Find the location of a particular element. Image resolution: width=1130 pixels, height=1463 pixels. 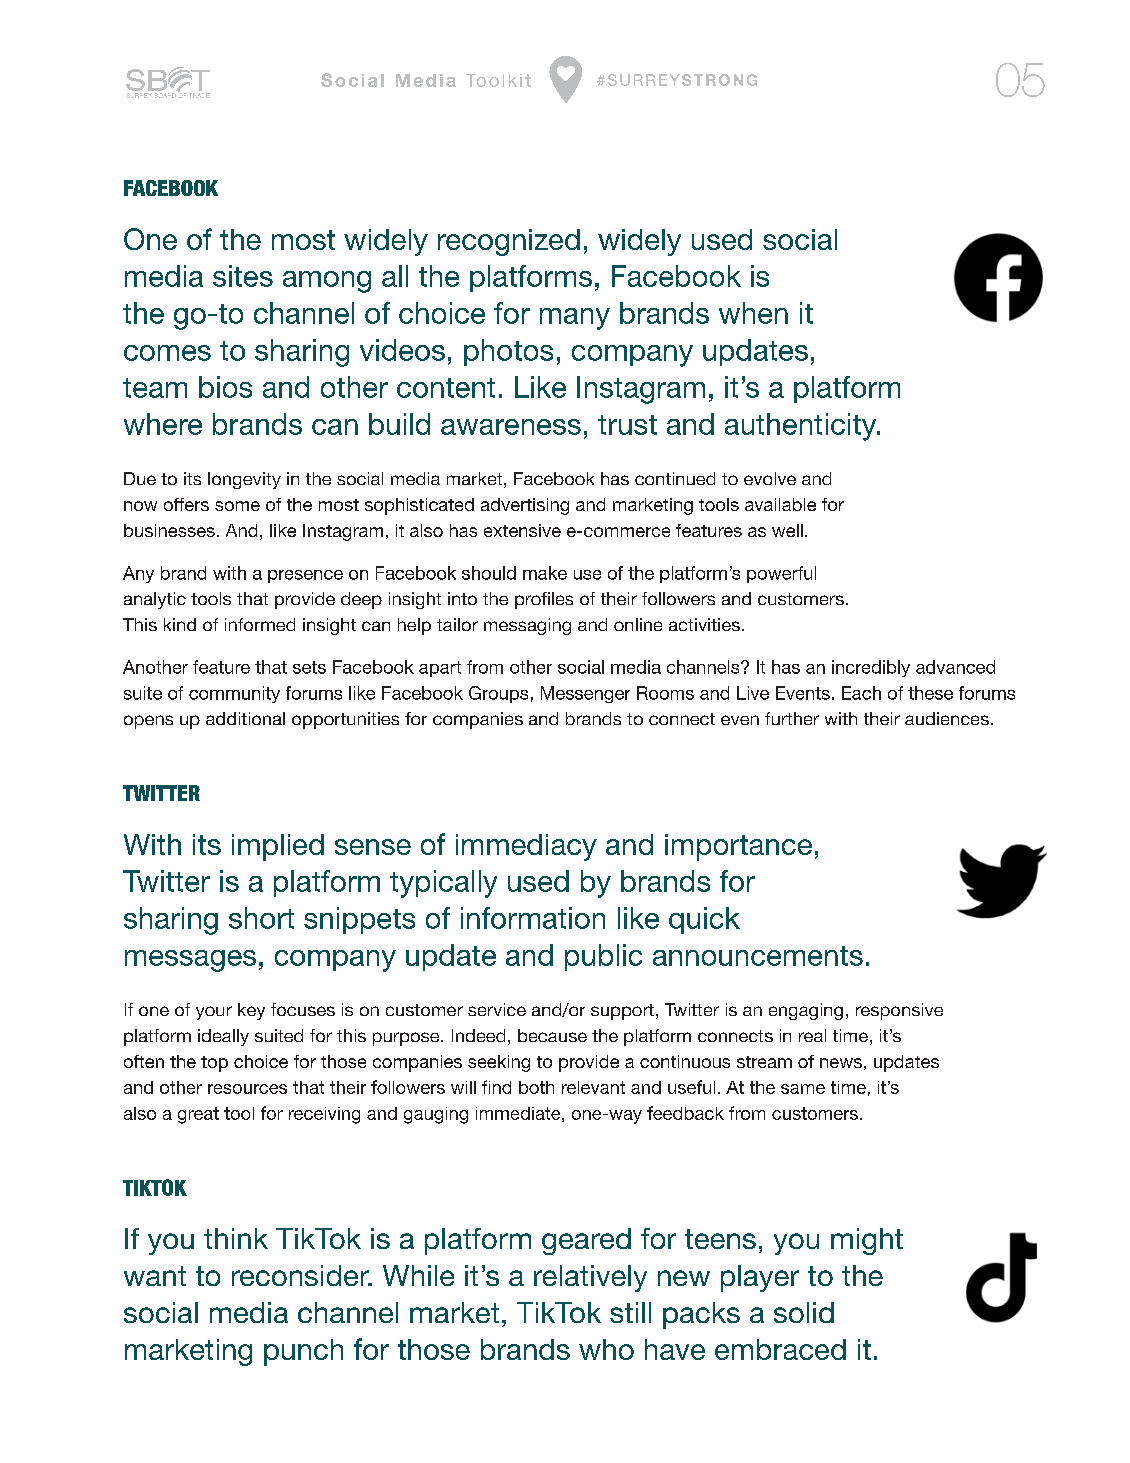

messaging is located at coordinates (527, 626).
